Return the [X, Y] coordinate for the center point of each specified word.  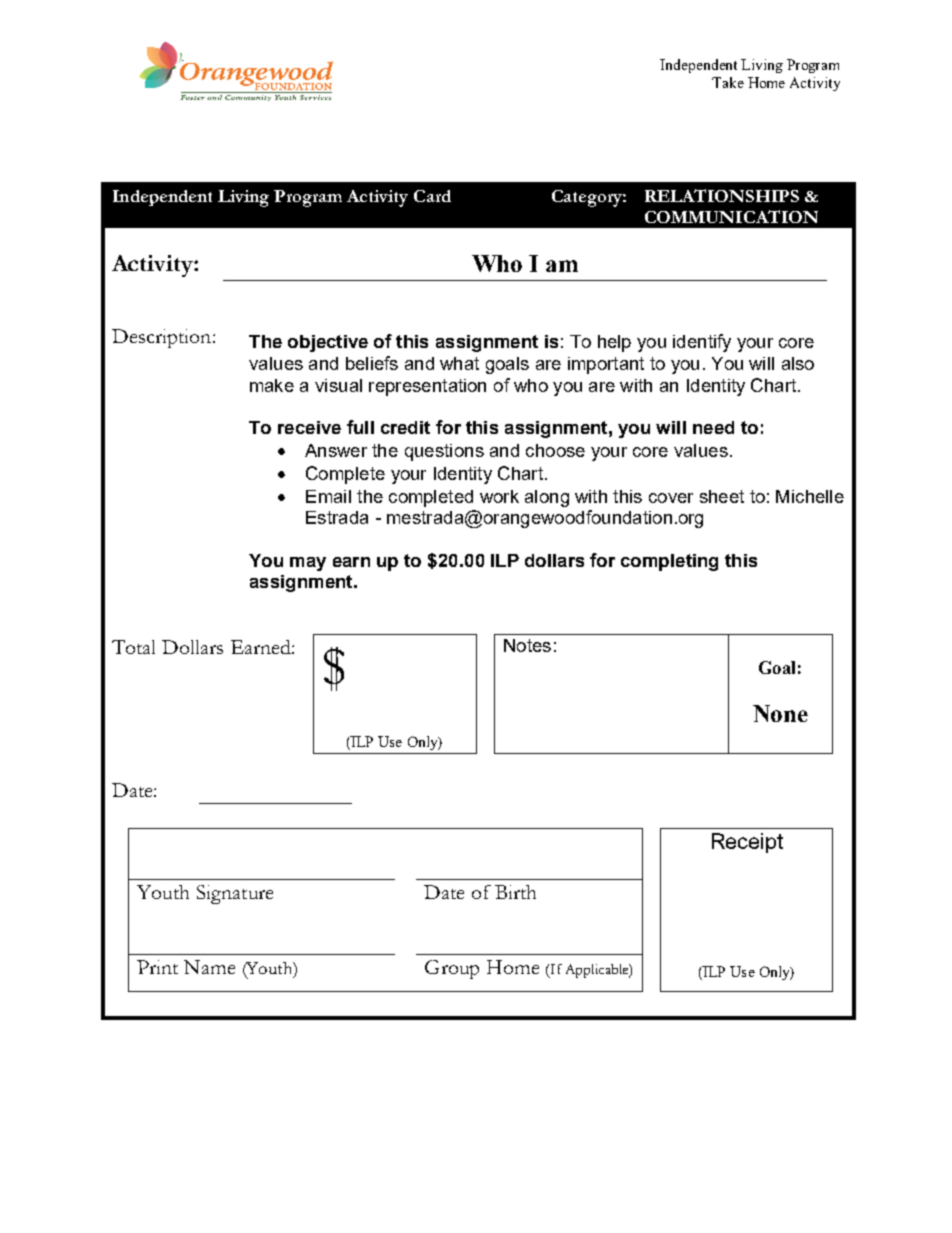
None [780, 713]
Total [133, 647]
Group [452, 969]
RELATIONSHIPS [722, 195]
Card [432, 196]
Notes [527, 645]
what [459, 363]
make [272, 385]
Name [209, 967]
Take [728, 82]
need [713, 427]
